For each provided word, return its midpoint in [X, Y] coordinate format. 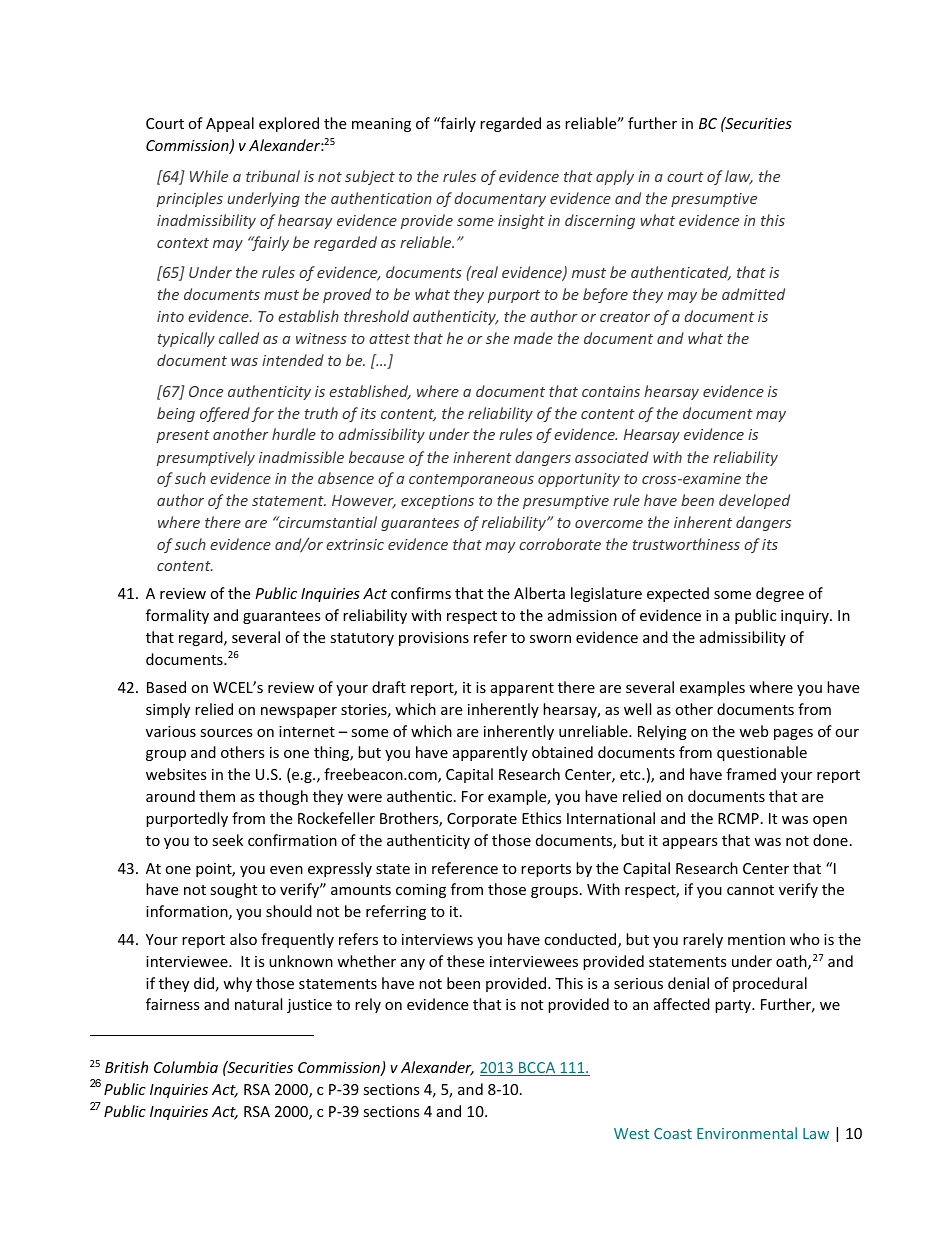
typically [186, 339]
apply [615, 177]
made [533, 338]
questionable [762, 753]
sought [233, 890]
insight [521, 221]
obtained [562, 752]
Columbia [186, 1067]
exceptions [437, 502]
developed [754, 501]
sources [226, 733]
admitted [753, 294]
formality [177, 616]
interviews [437, 939]
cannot [750, 890]
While [209, 176]
